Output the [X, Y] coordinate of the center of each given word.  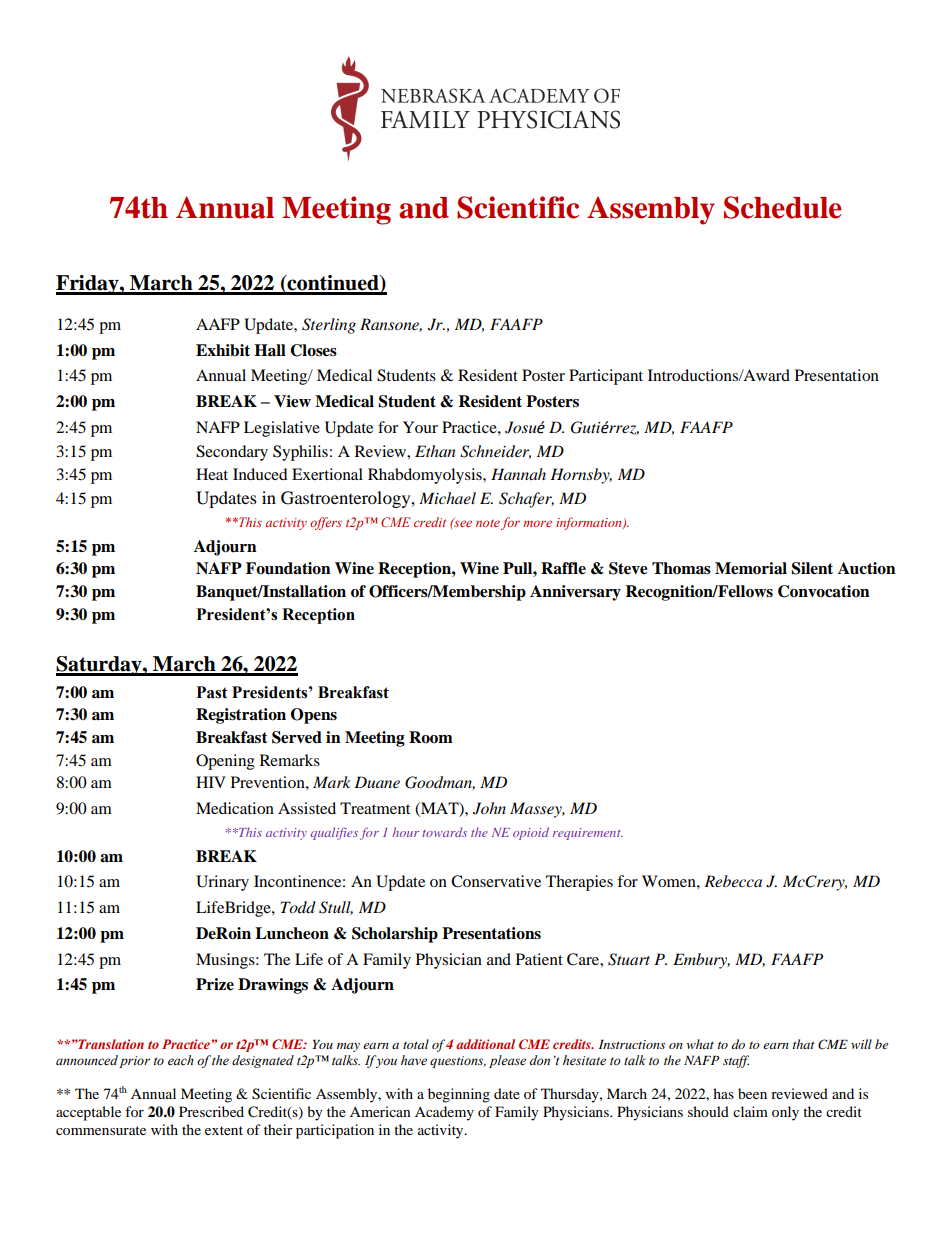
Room [431, 737]
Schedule [783, 207]
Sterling [329, 326]
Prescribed [211, 1111]
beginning [459, 1095]
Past [212, 692]
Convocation [824, 591]
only [785, 1113]
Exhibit [223, 350]
